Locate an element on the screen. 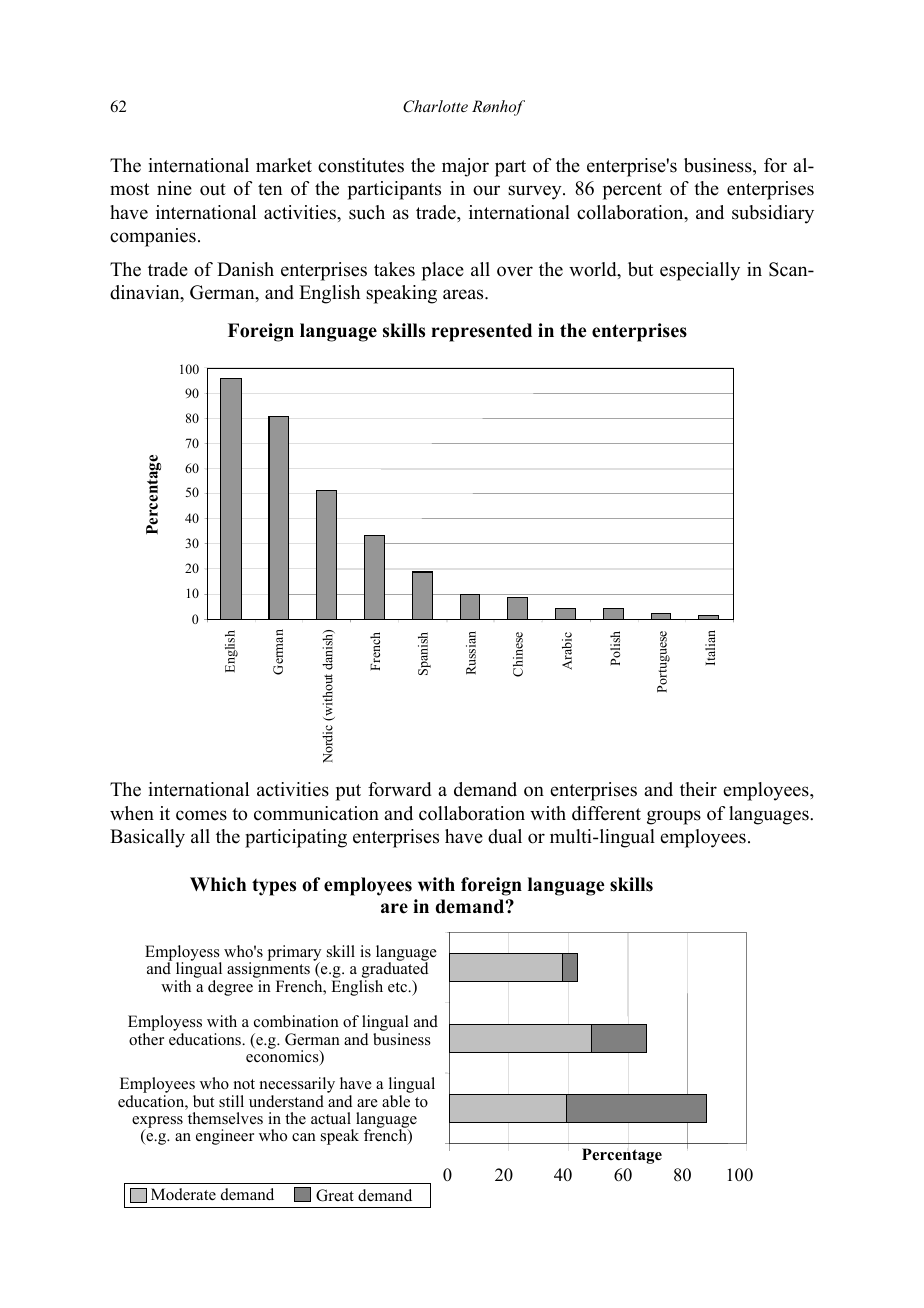  subsidiary is located at coordinates (773, 214).
